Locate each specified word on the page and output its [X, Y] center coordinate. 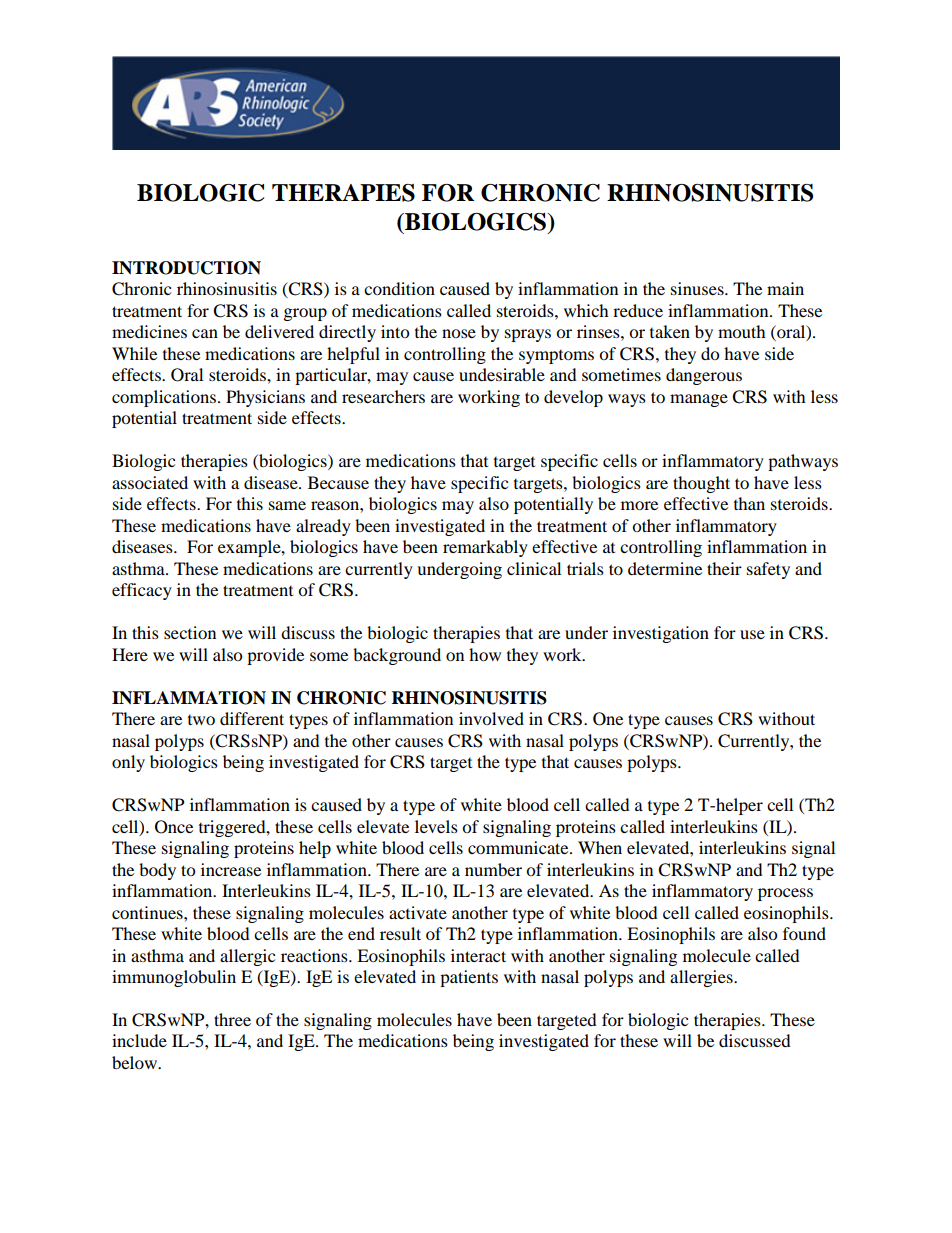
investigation [661, 634]
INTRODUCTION [186, 268]
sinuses [698, 288]
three [232, 1019]
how [485, 654]
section [190, 632]
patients [469, 978]
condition [399, 288]
